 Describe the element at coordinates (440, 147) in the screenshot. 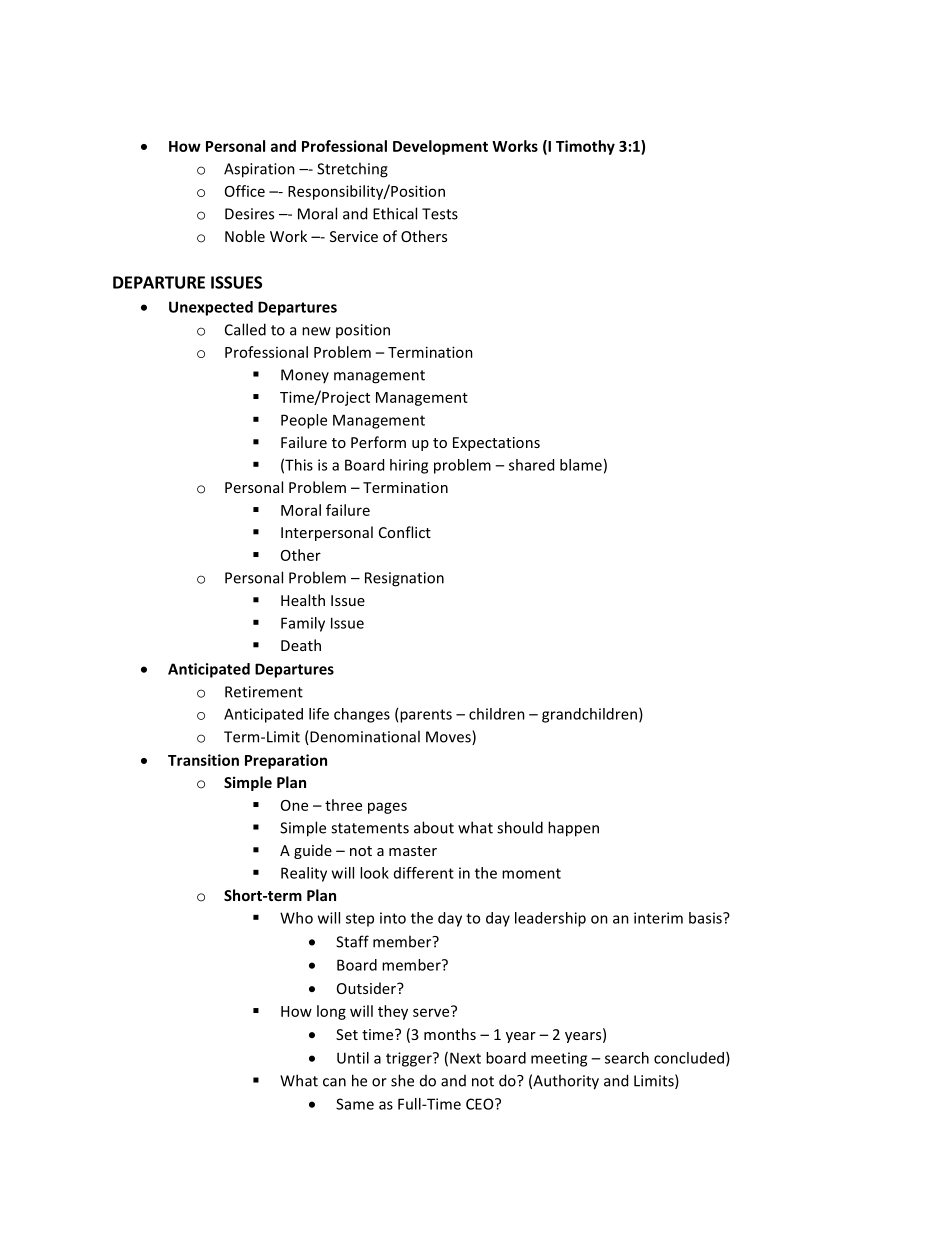

I see `Development` at that location.
